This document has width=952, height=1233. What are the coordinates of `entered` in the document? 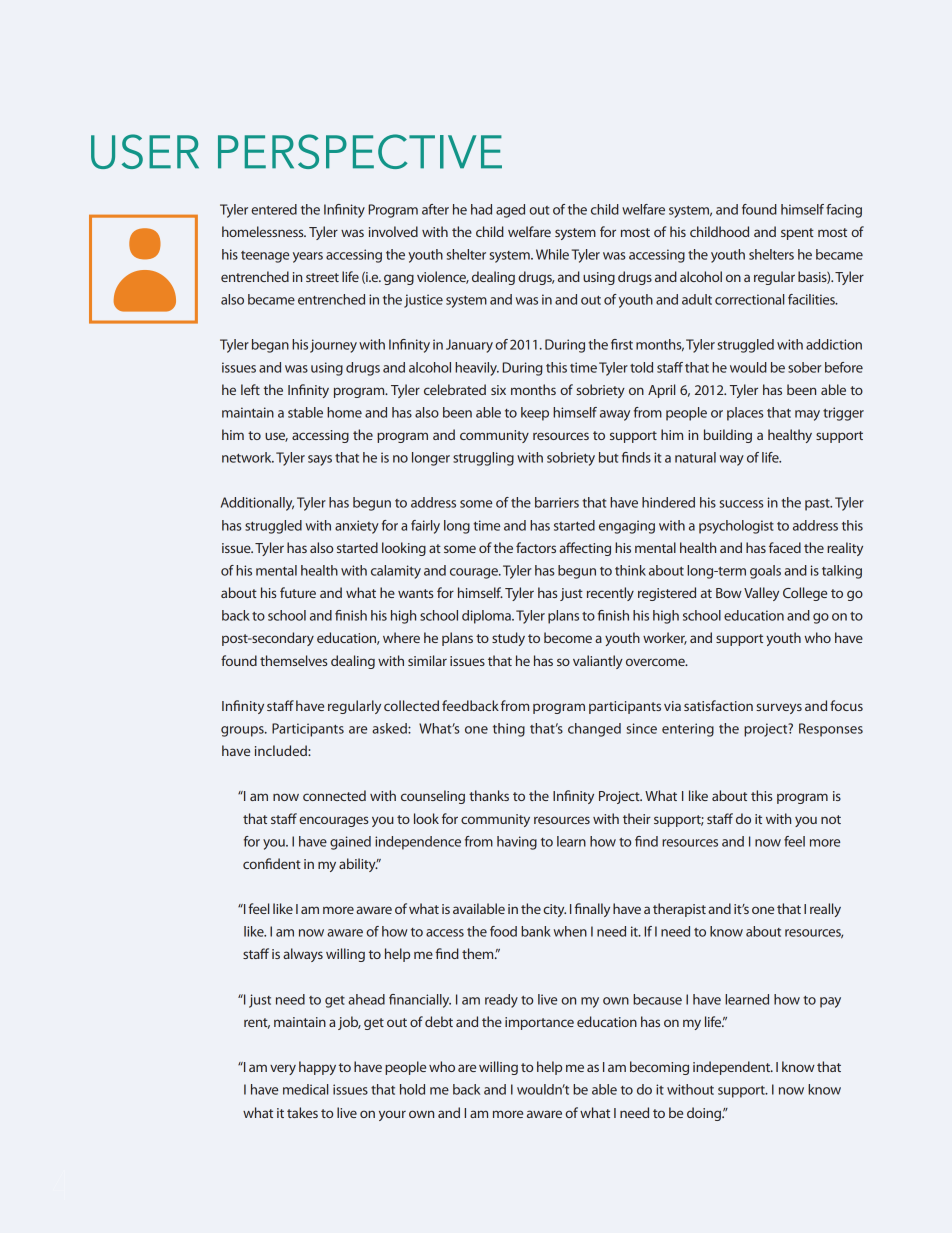 It's located at (274, 209).
